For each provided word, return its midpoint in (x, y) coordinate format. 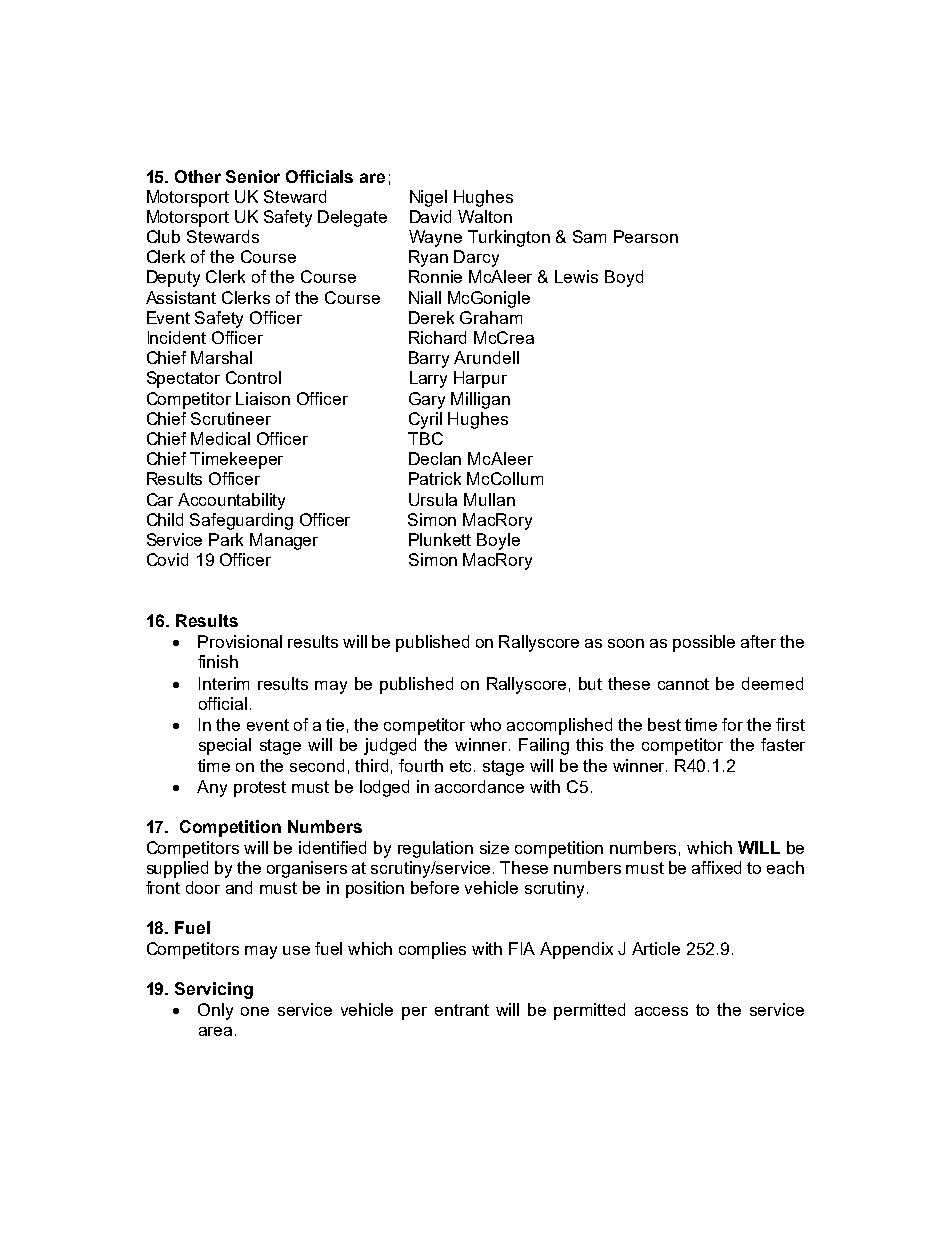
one (255, 1011)
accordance (479, 786)
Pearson (646, 236)
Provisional (240, 641)
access (661, 1011)
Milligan (480, 400)
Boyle (498, 541)
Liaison (263, 398)
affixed (716, 867)
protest (260, 789)
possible (704, 643)
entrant (462, 1010)
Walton (485, 216)
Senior (253, 176)
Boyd (624, 278)
